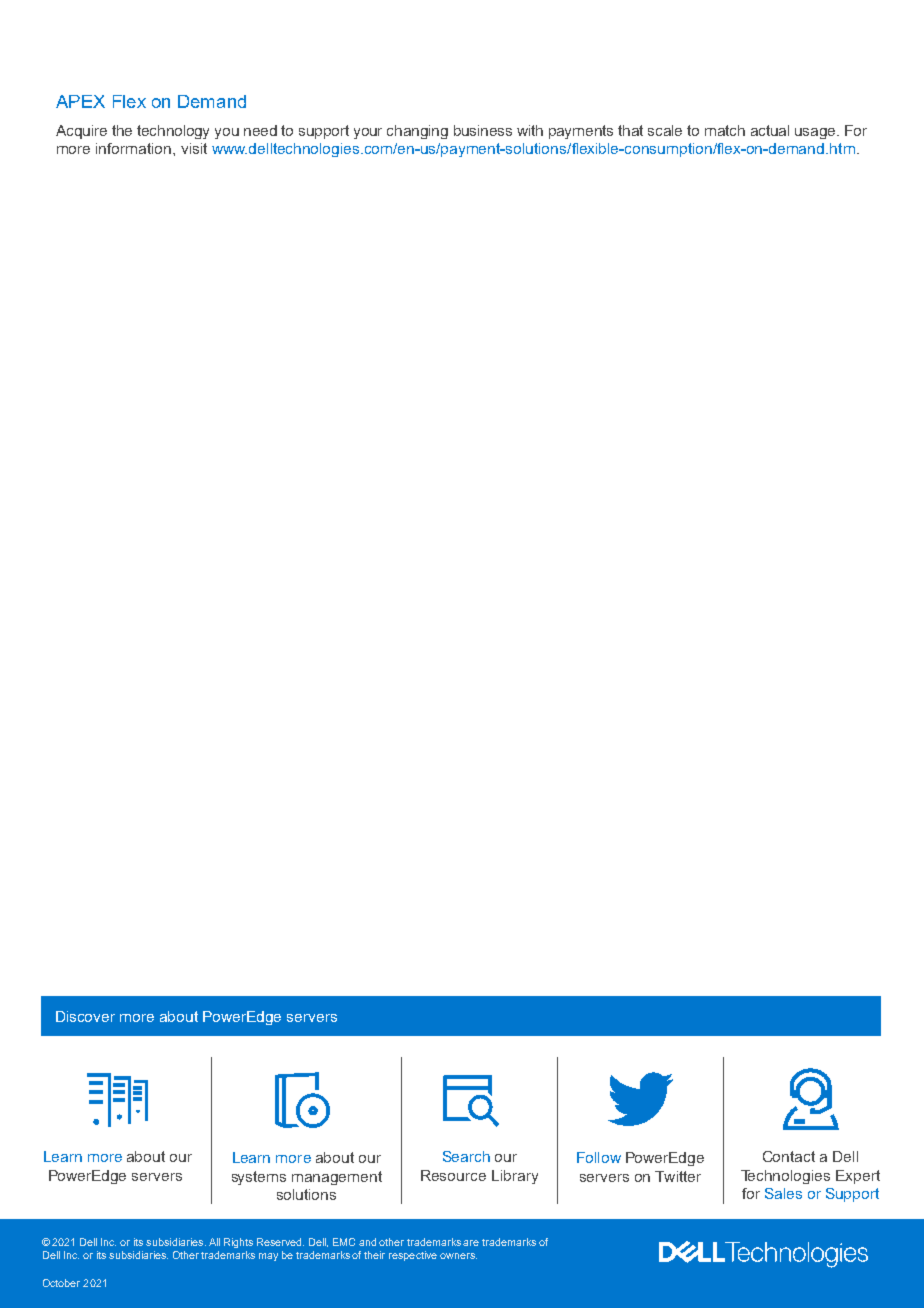 The height and width of the document is (1308, 924). Describe the element at coordinates (453, 1175) in the document. I see `Resource` at that location.
